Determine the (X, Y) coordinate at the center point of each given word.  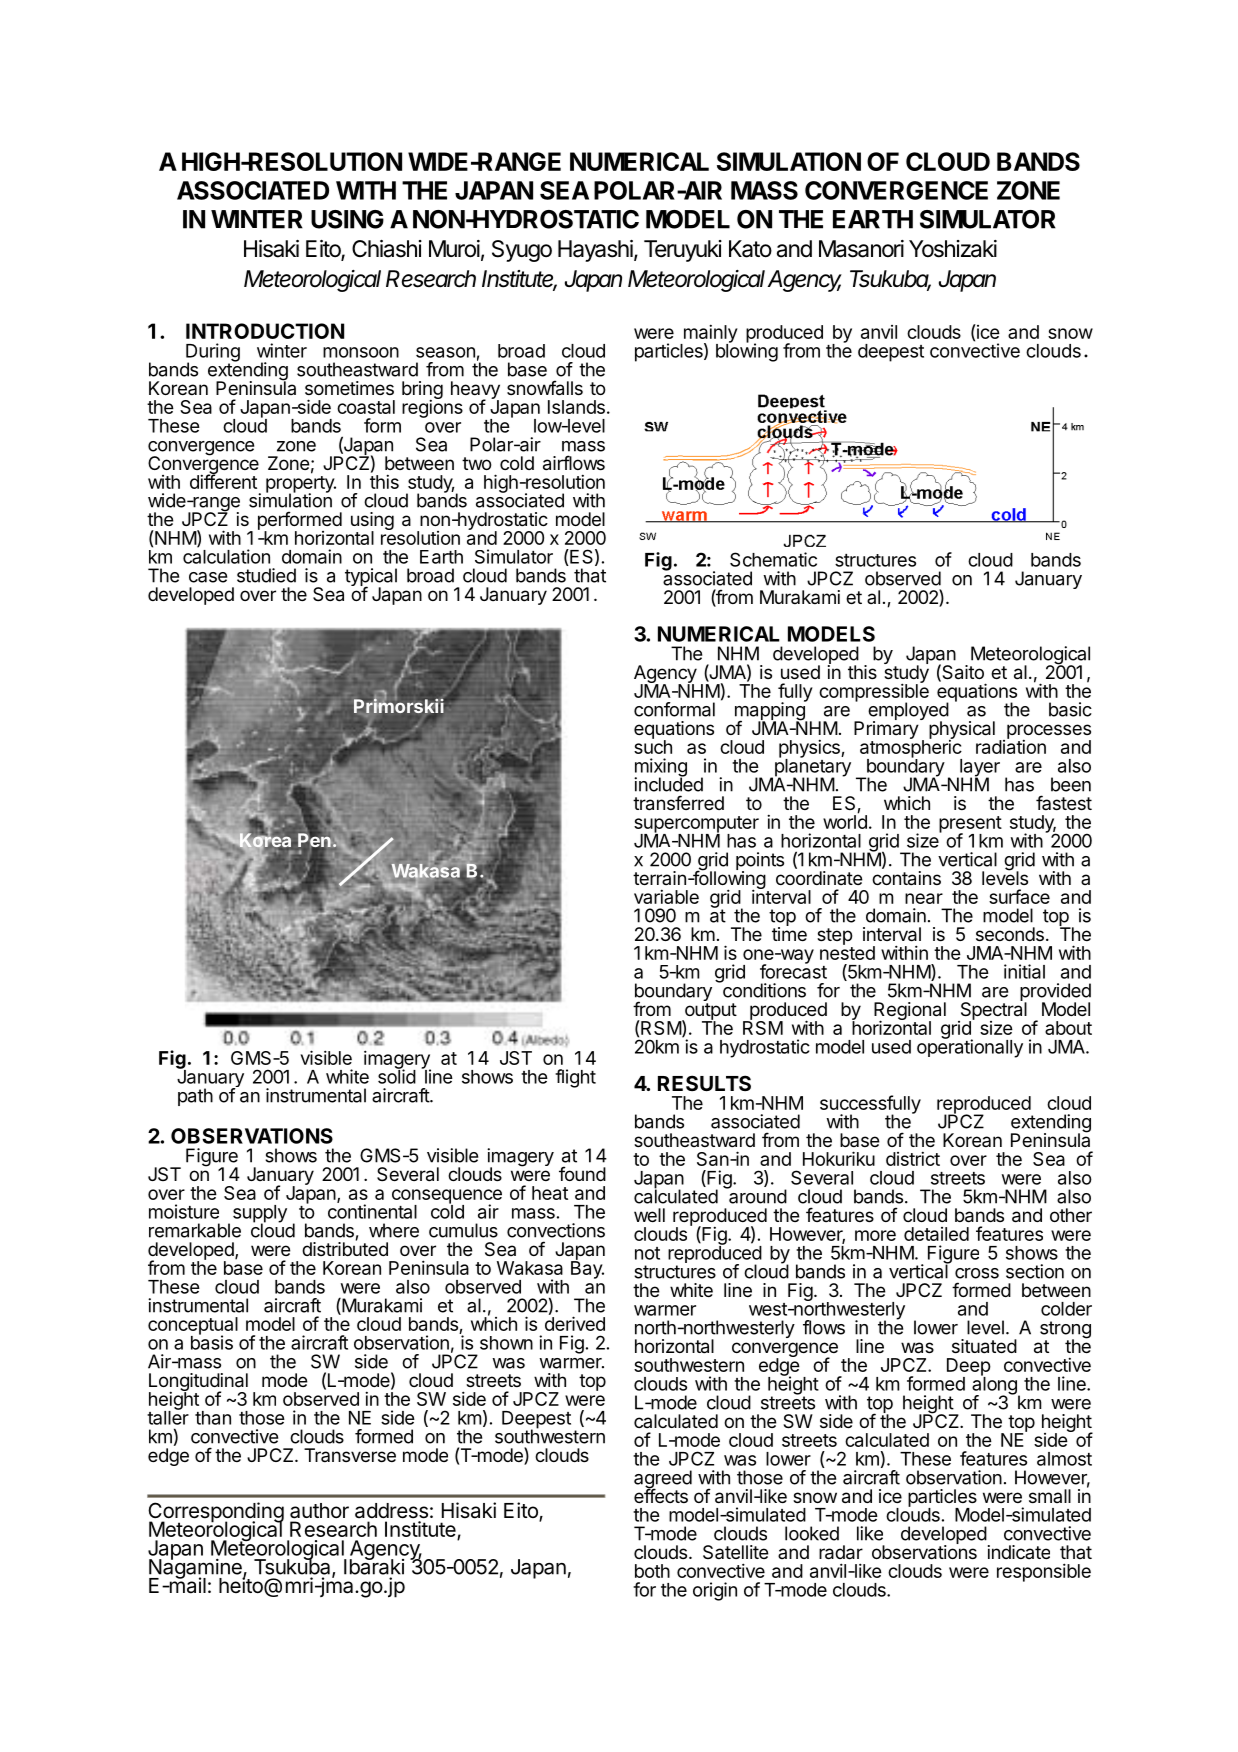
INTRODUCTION (265, 331)
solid (397, 1075)
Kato (750, 249)
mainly (709, 334)
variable (666, 896)
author (319, 1511)
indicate (1019, 1552)
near (924, 898)
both (652, 1571)
